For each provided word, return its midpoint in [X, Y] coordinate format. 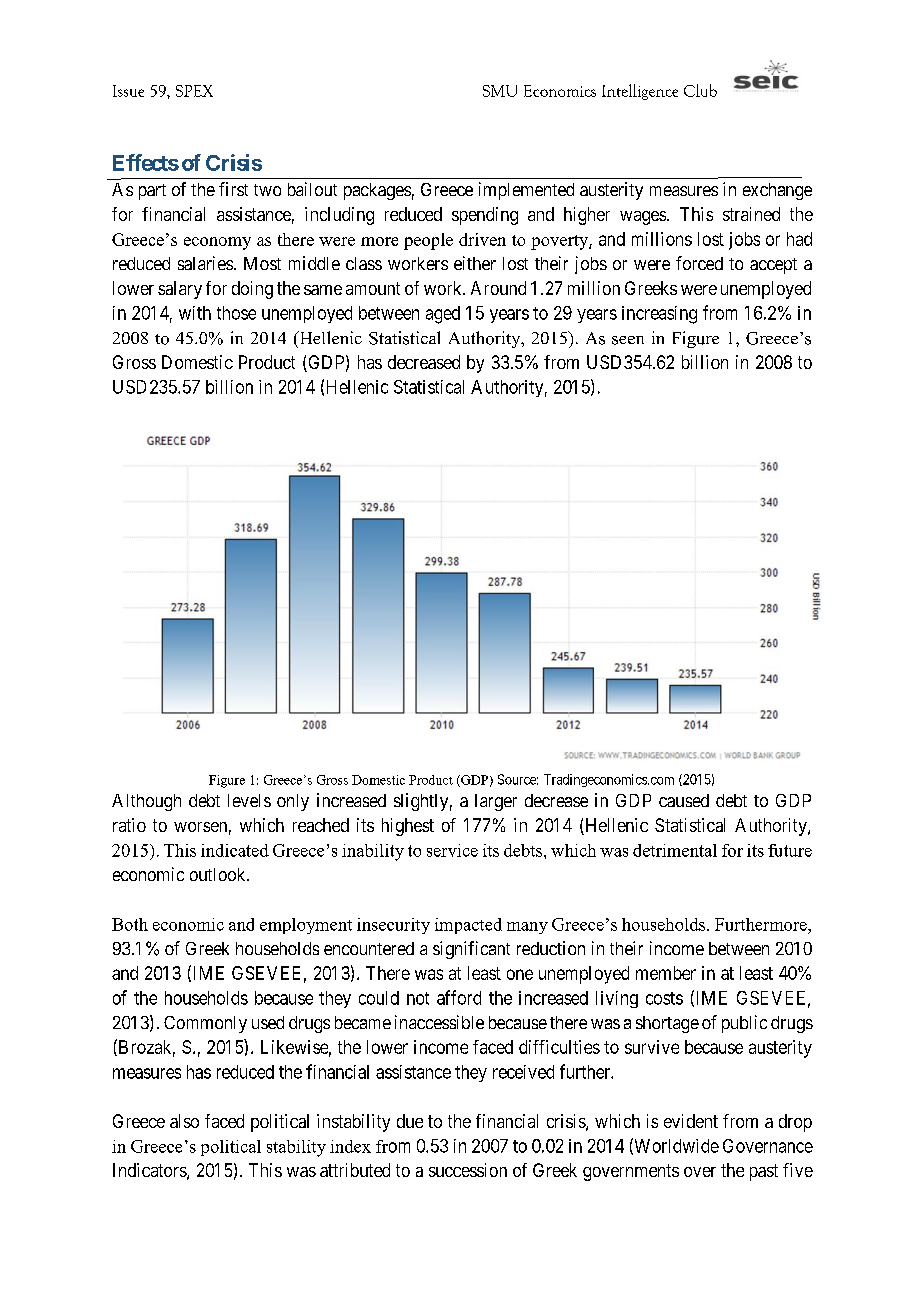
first [233, 189]
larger [496, 802]
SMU [500, 91]
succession [468, 1170]
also [184, 1121]
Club [700, 90]
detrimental [675, 850]
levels [249, 800]
